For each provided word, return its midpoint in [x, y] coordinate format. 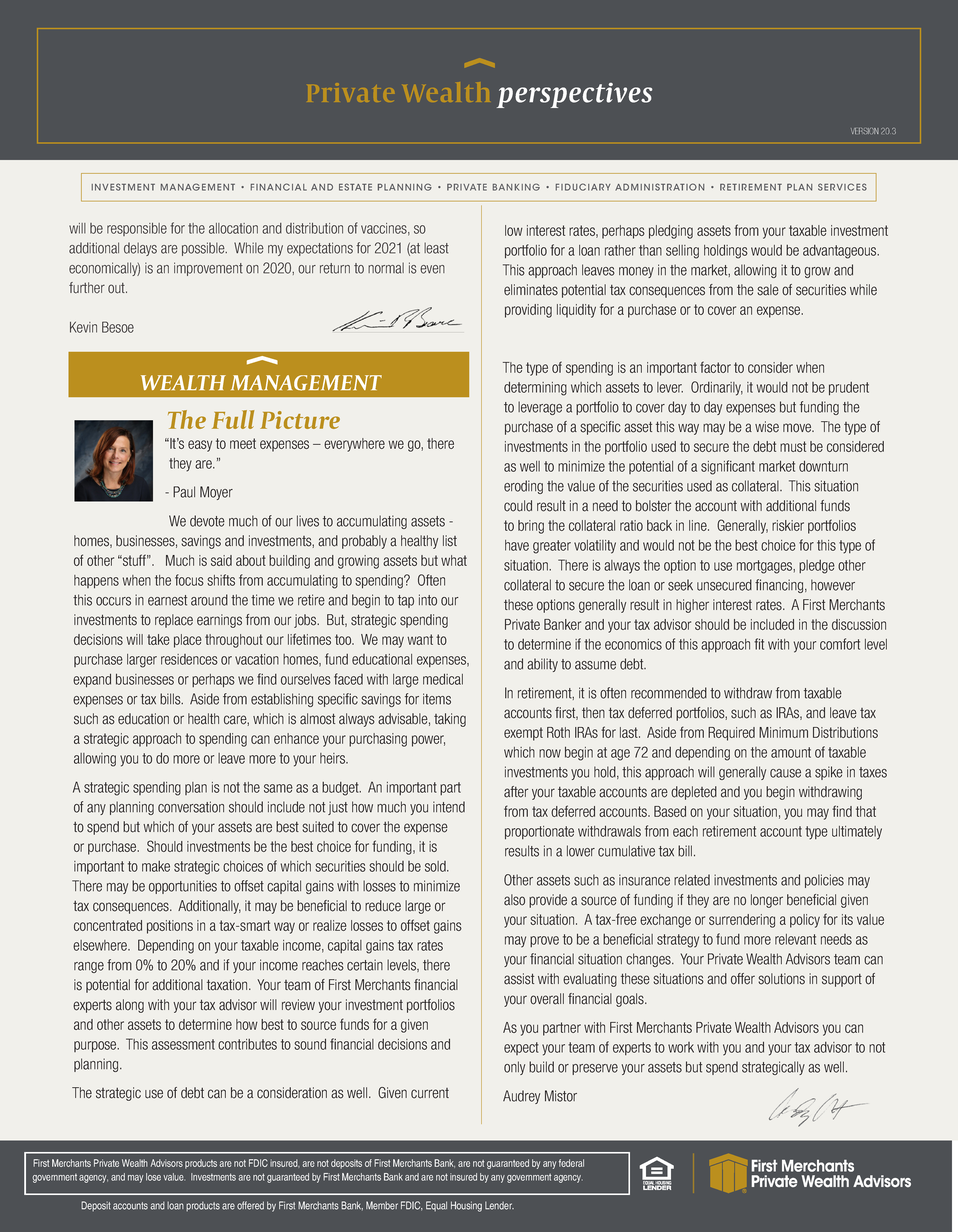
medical [443, 679]
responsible [137, 229]
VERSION [865, 131]
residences [189, 659]
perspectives [575, 95]
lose [153, 1177]
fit [759, 644]
